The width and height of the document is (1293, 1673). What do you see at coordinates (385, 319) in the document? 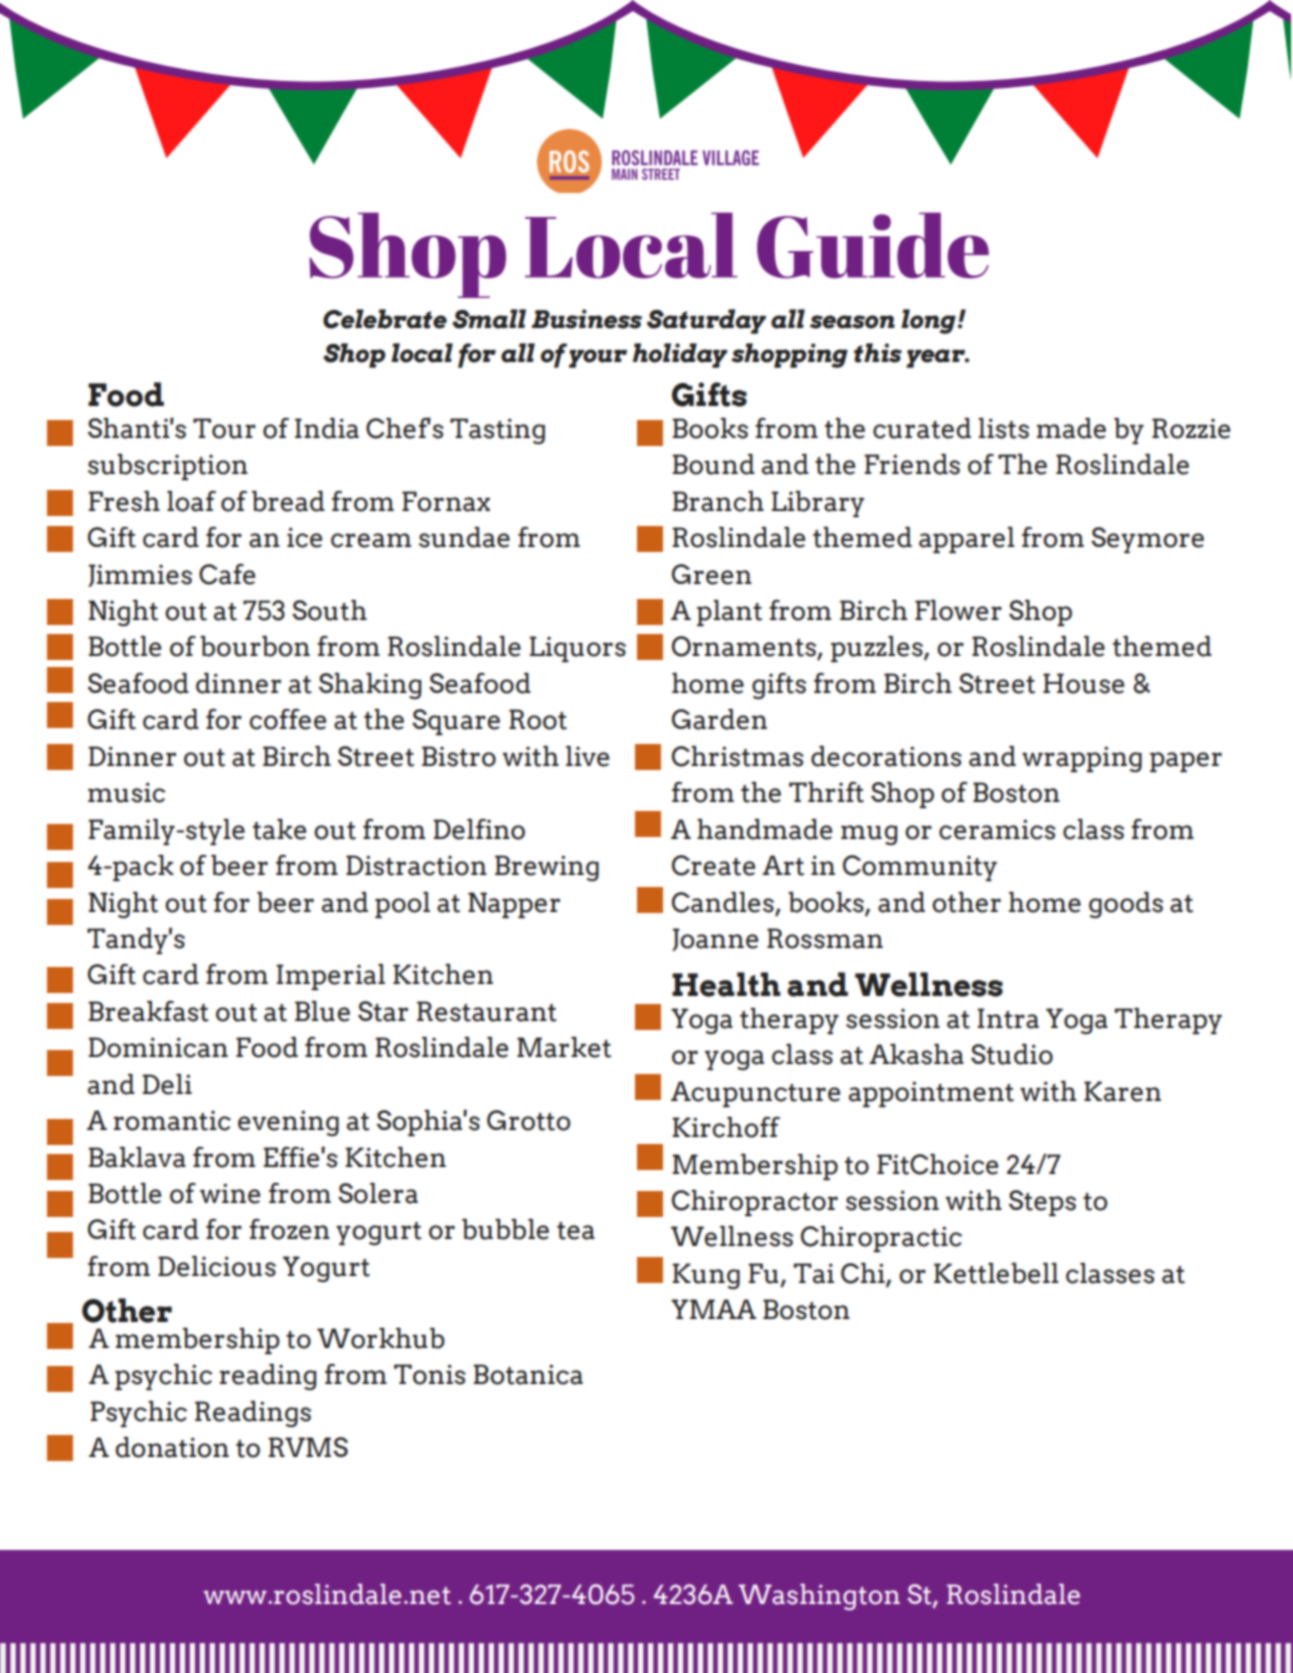
I see `Celebrate` at bounding box center [385, 319].
